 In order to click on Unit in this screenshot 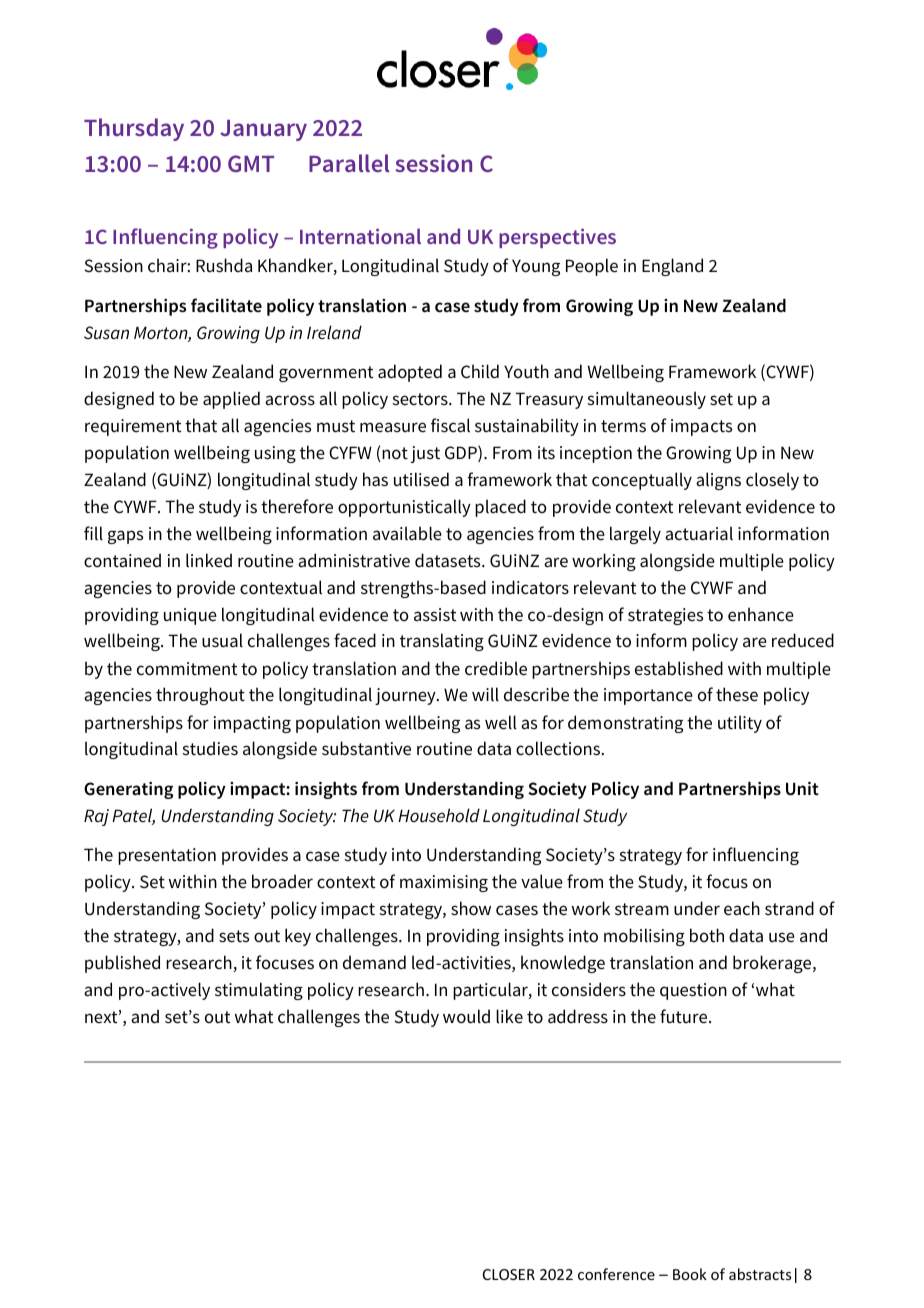, I will do `click(802, 789)`.
